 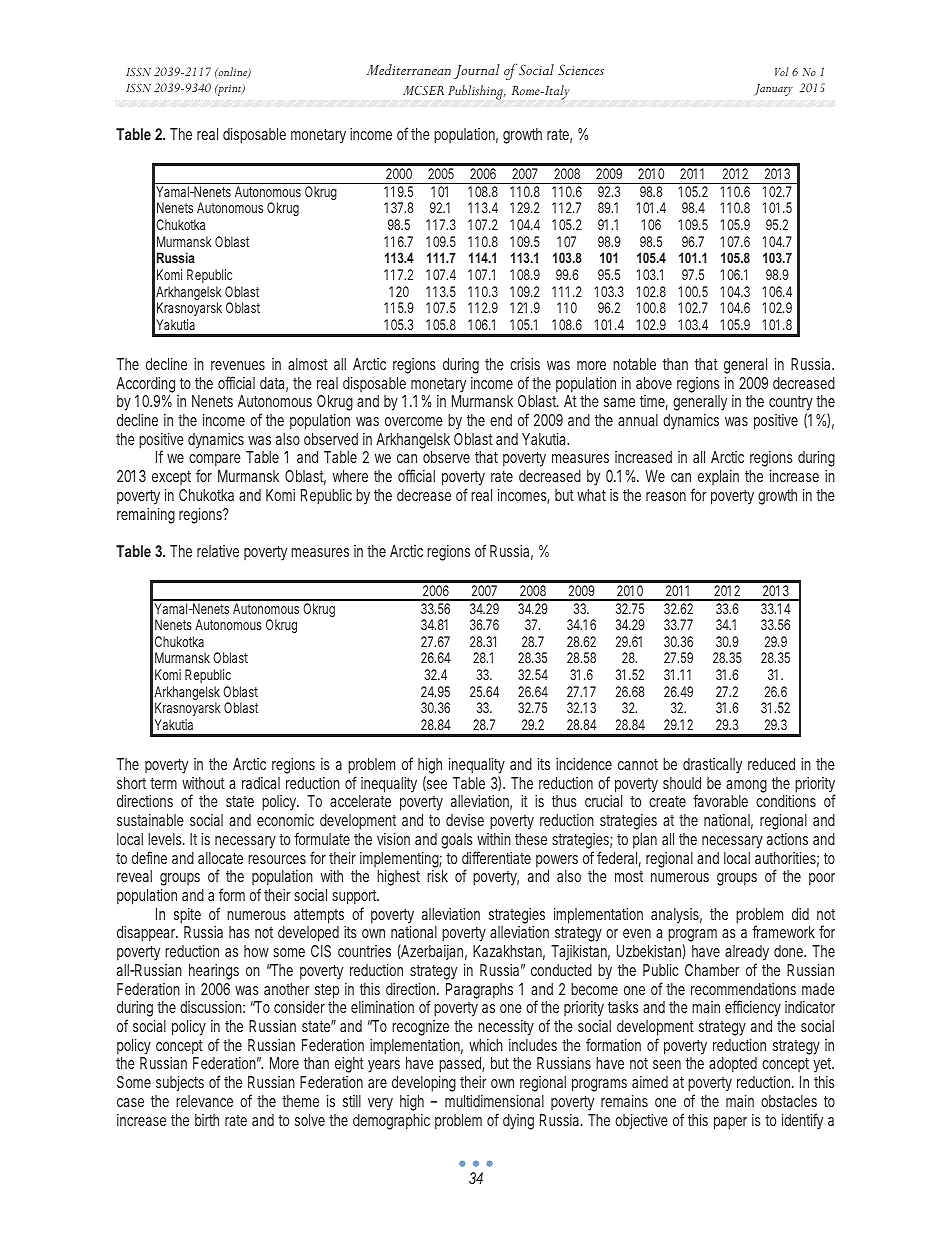 I want to click on incidence, so click(x=584, y=764).
